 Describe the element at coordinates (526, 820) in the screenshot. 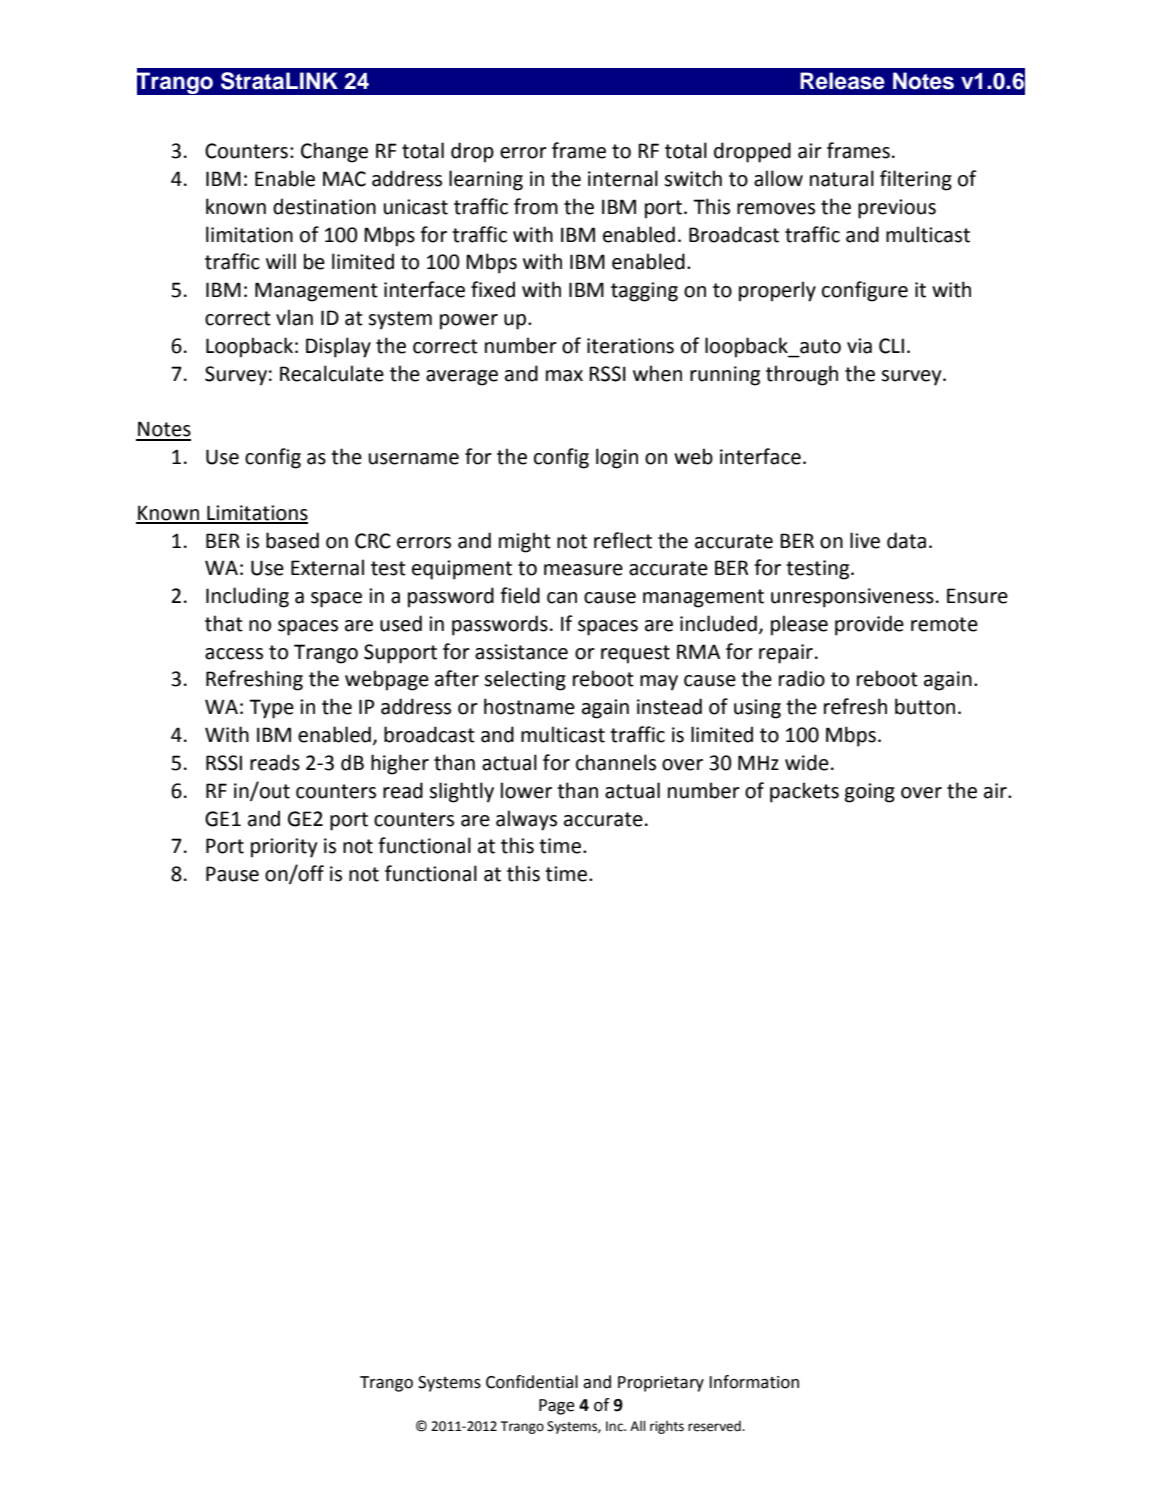

I see `always` at that location.
